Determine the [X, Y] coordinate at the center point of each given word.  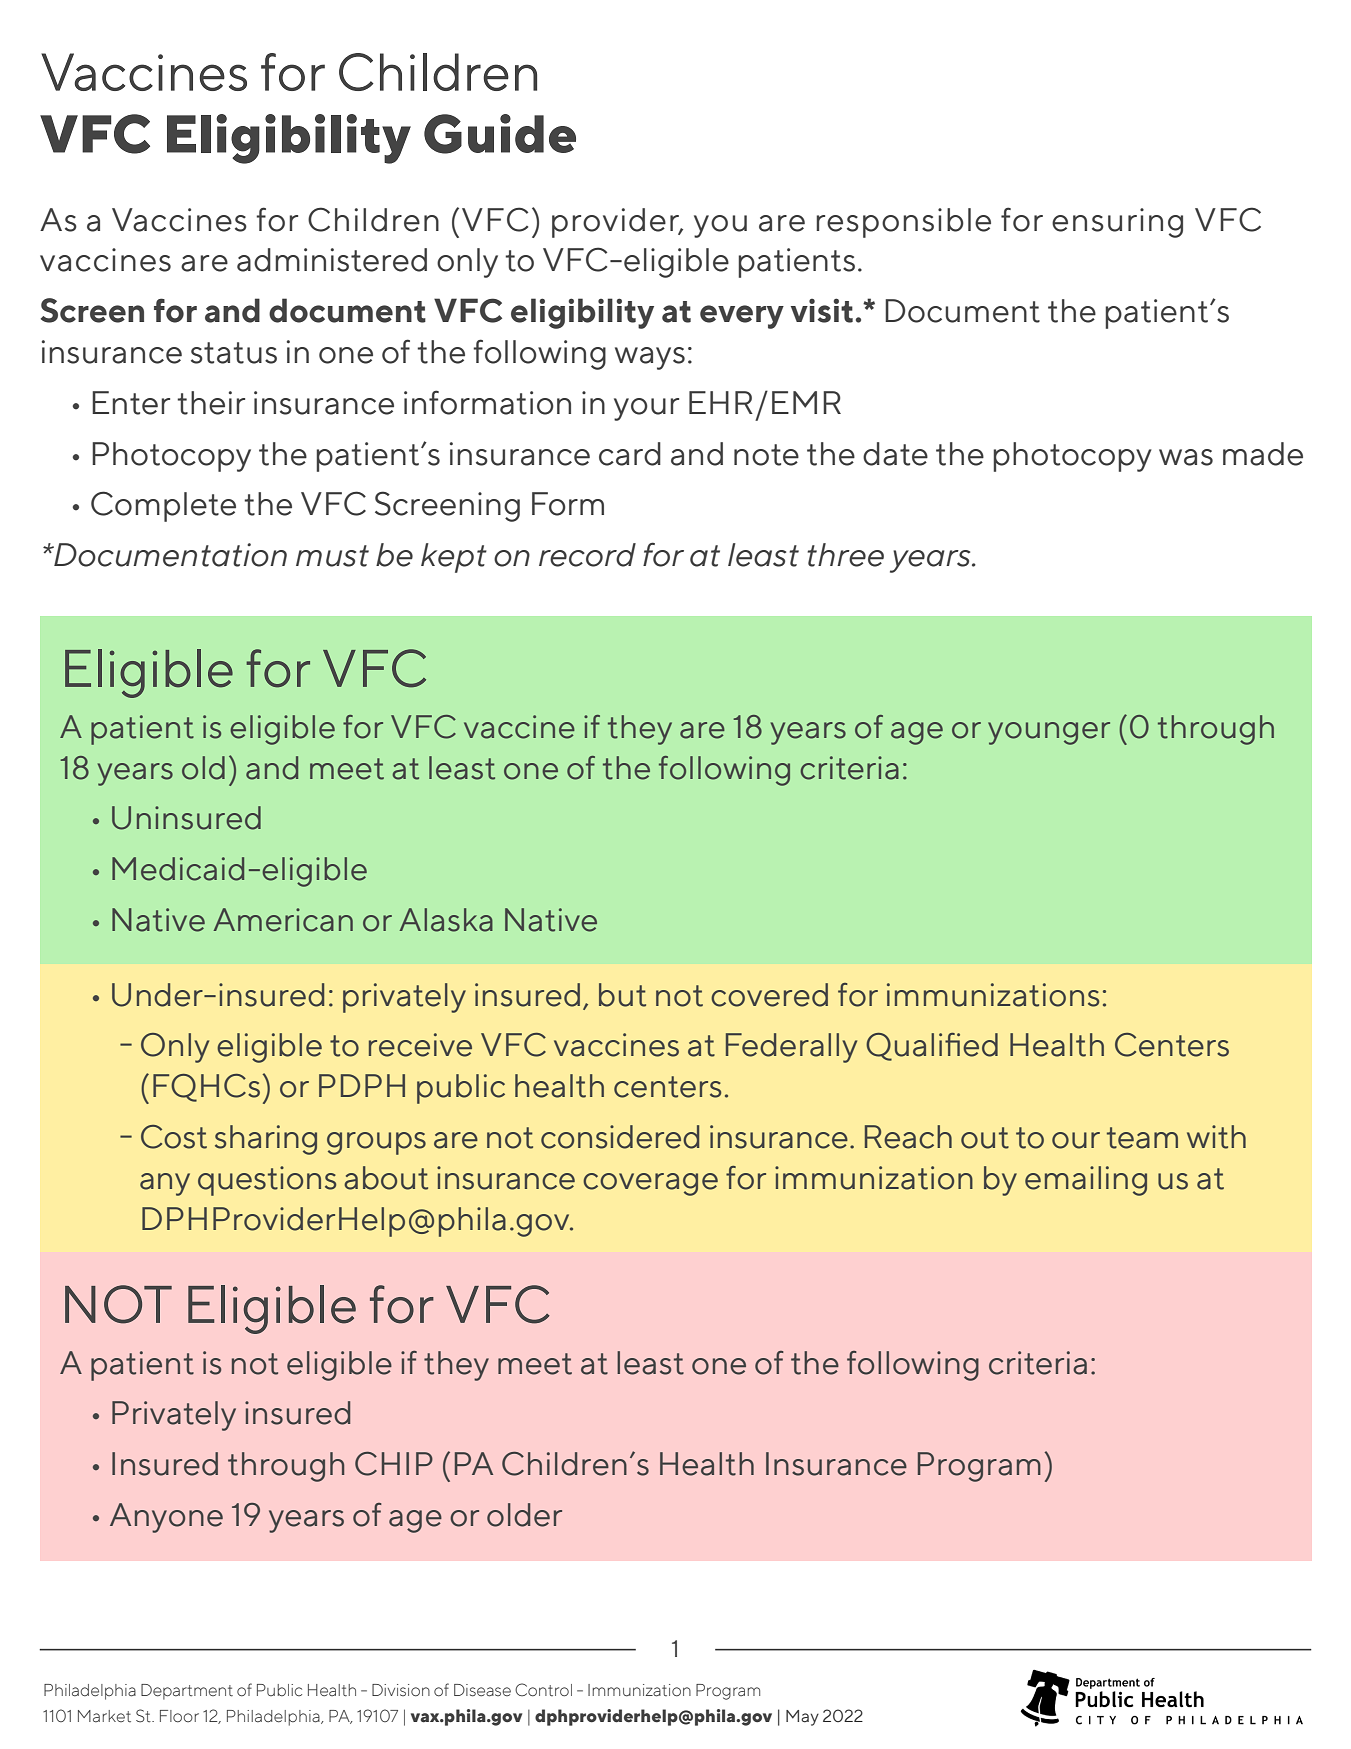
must [332, 556]
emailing [1086, 1181]
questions [267, 1181]
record [587, 555]
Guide [500, 134]
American [283, 920]
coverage [650, 1184]
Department [187, 1692]
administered [332, 260]
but [622, 995]
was [1186, 457]
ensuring [1117, 223]
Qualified [932, 1047]
